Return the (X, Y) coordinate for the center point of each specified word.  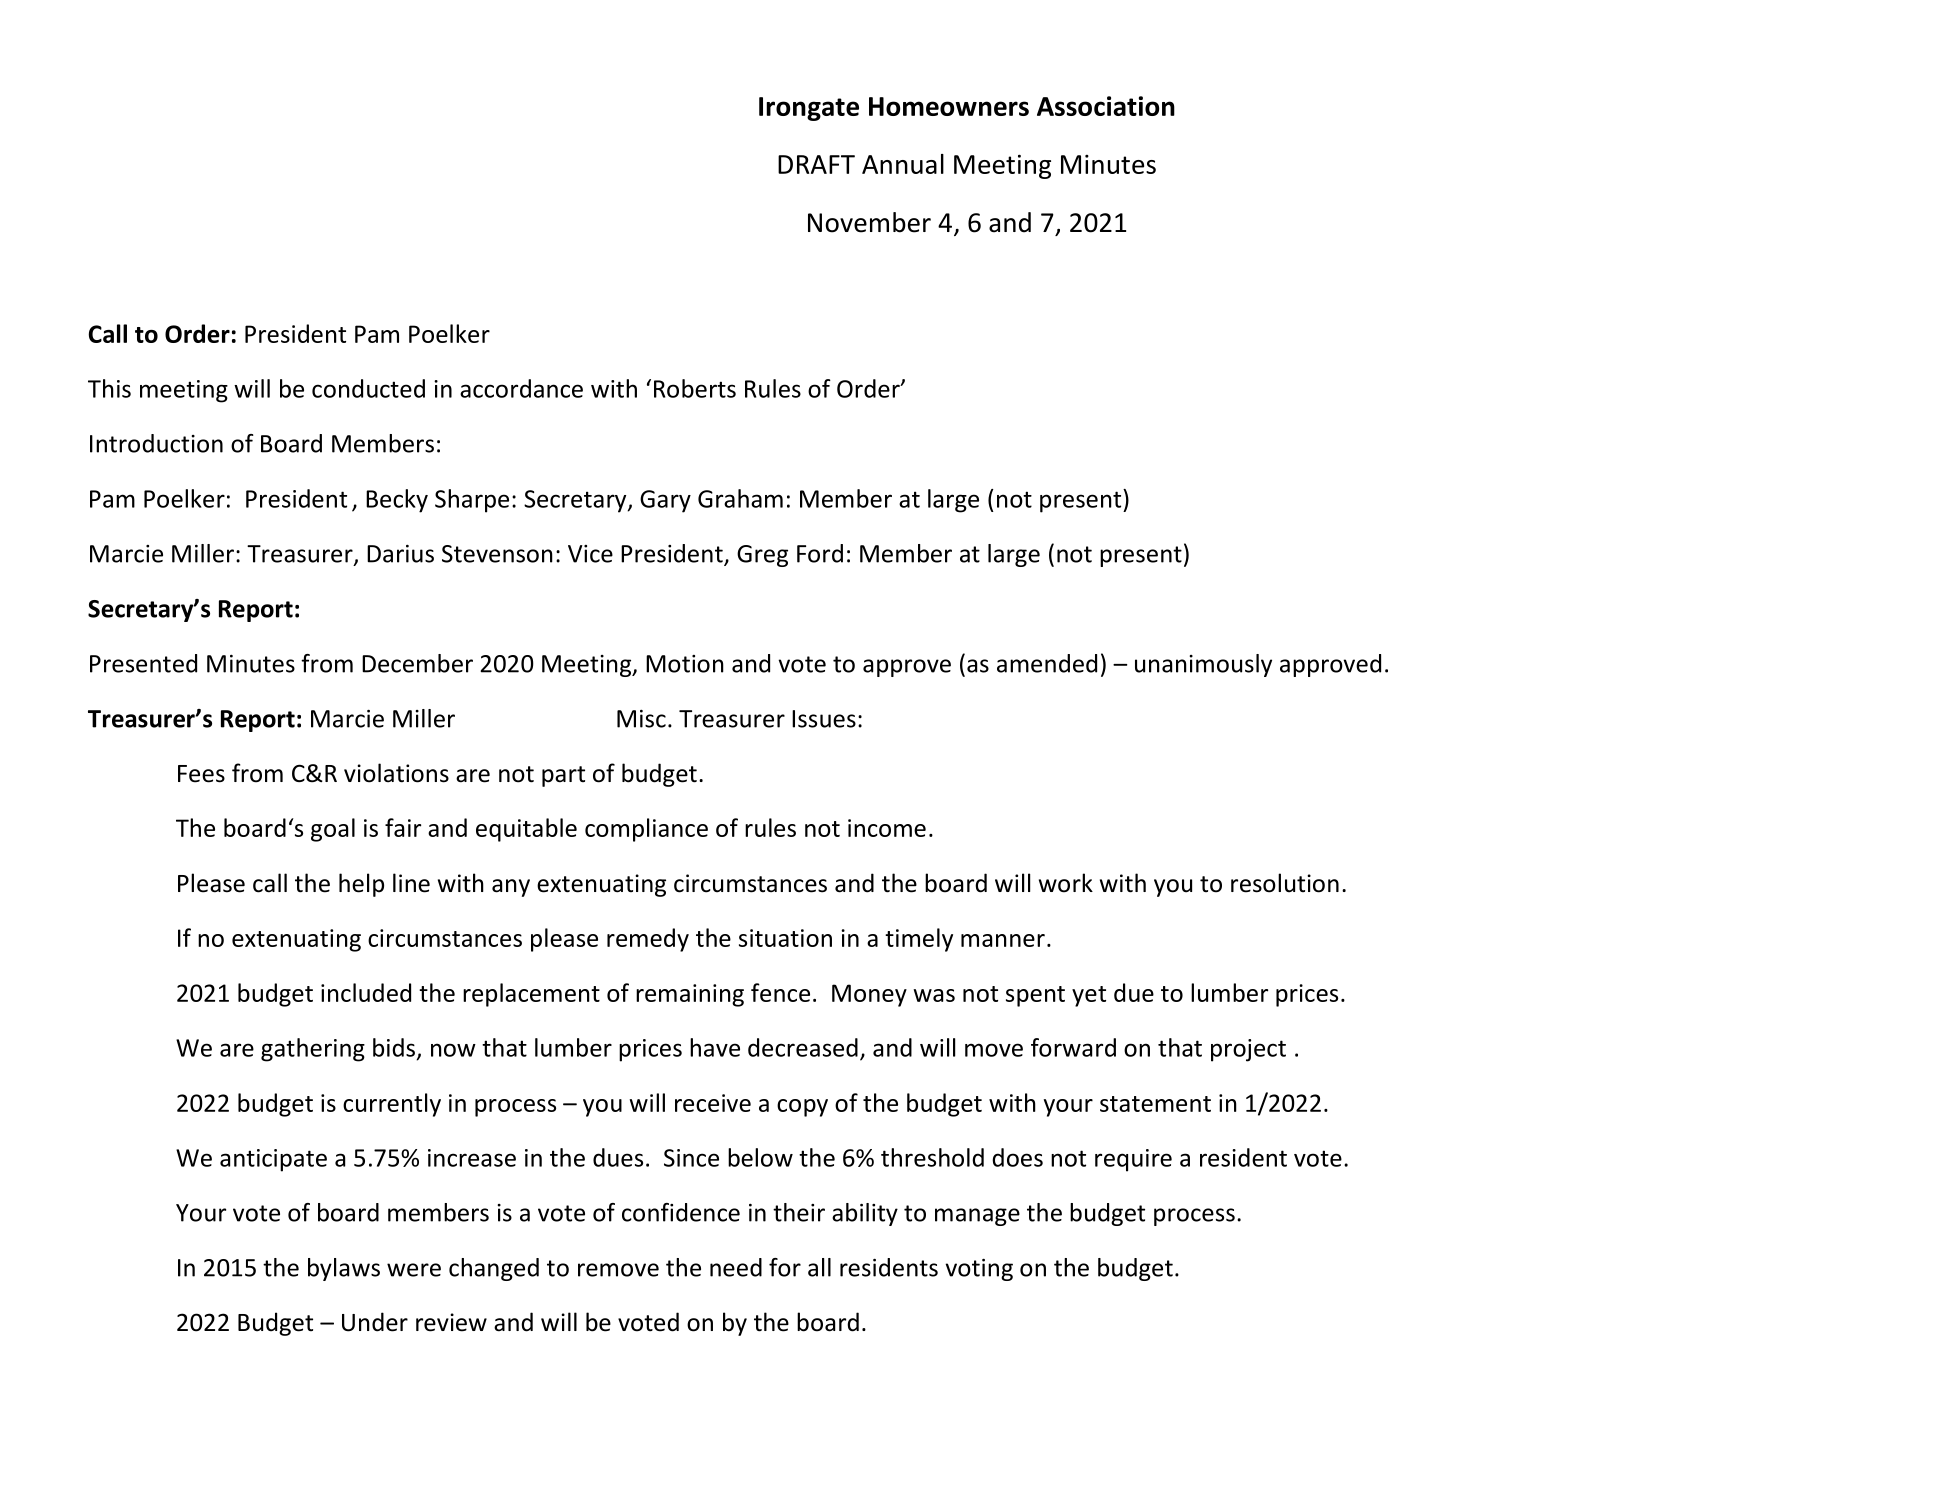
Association (1106, 106)
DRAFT (816, 164)
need (736, 1267)
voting (979, 1270)
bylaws (344, 1269)
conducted (368, 388)
